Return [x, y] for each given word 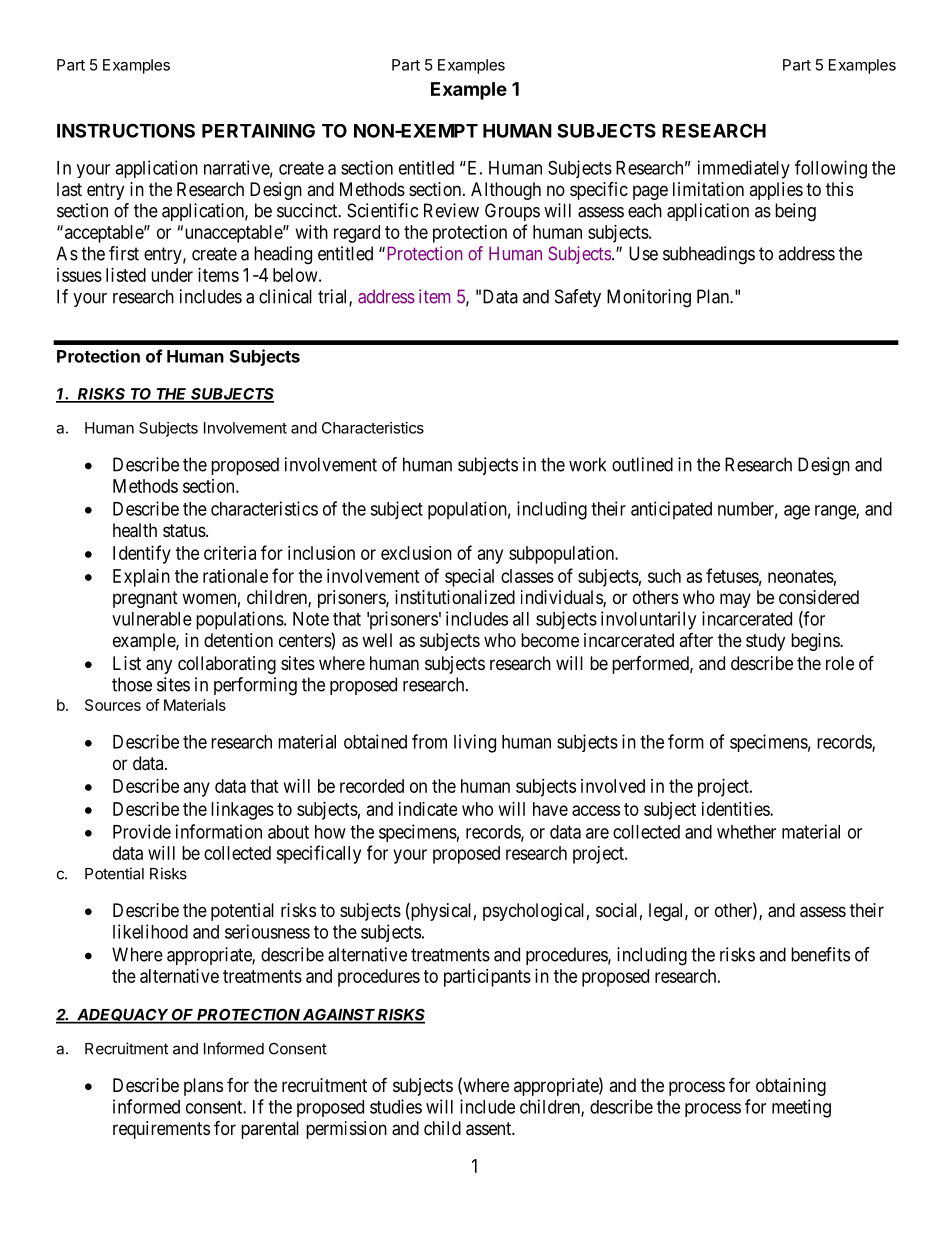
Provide [142, 831]
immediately [744, 169]
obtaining [791, 1087]
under [172, 275]
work [587, 464]
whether [746, 832]
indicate [428, 809]
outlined [642, 464]
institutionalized [455, 597]
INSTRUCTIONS [126, 130]
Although [506, 191]
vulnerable [152, 619]
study [765, 642]
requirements [161, 1130]
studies [396, 1106]
